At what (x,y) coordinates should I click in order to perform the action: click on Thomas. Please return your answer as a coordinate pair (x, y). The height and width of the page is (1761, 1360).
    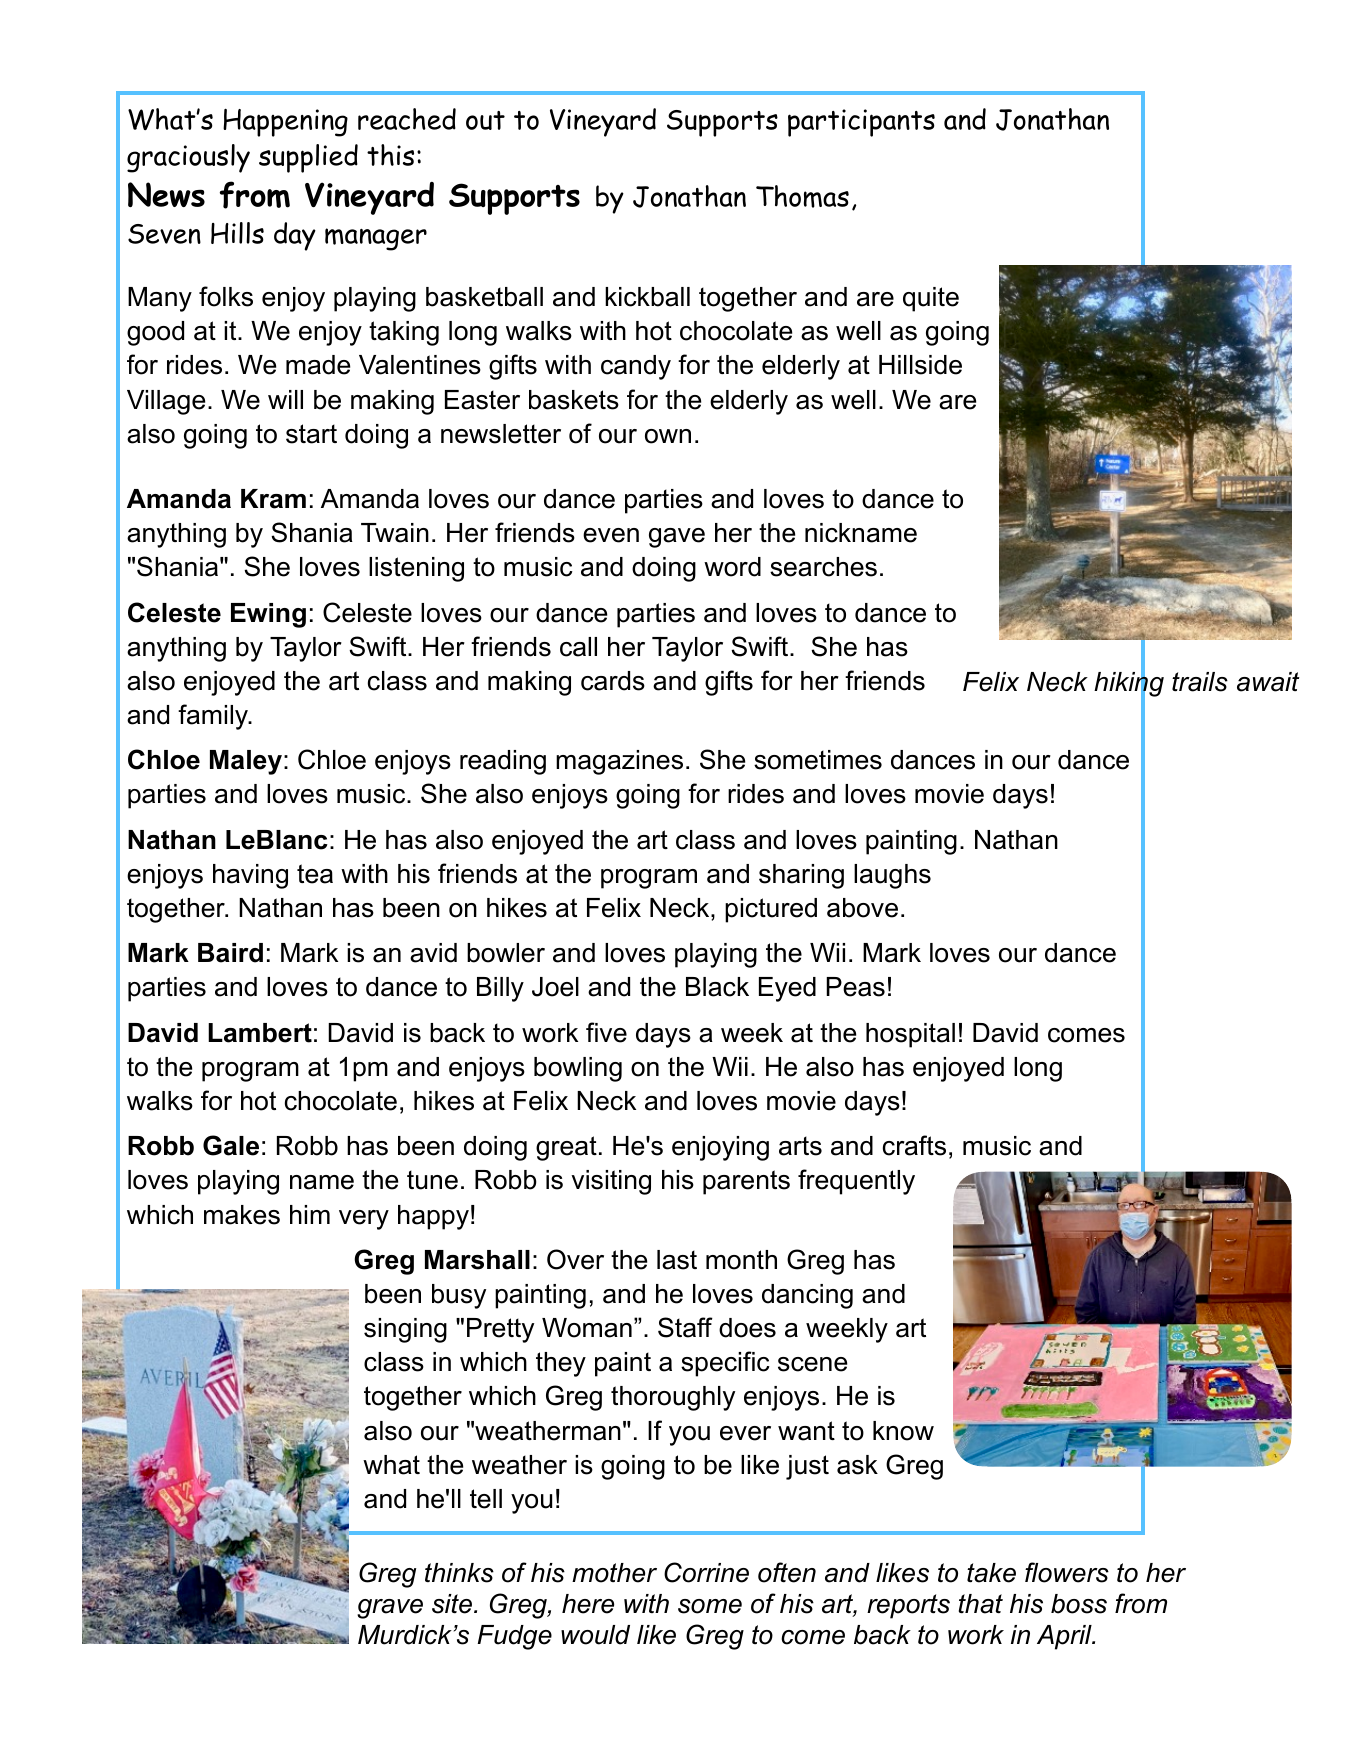
    Looking at the image, I should click on (802, 196).
